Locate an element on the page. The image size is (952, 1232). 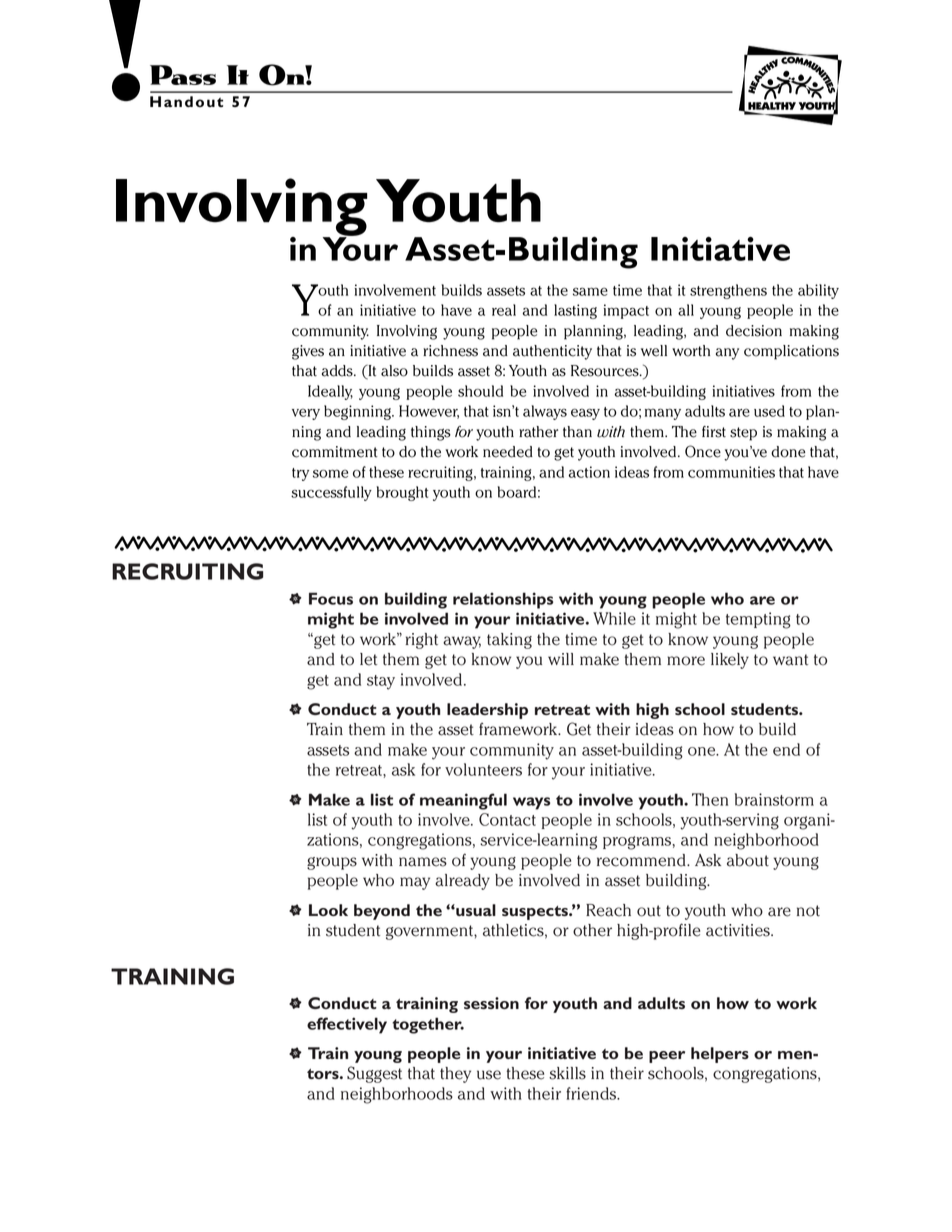
try is located at coordinates (300, 474).
